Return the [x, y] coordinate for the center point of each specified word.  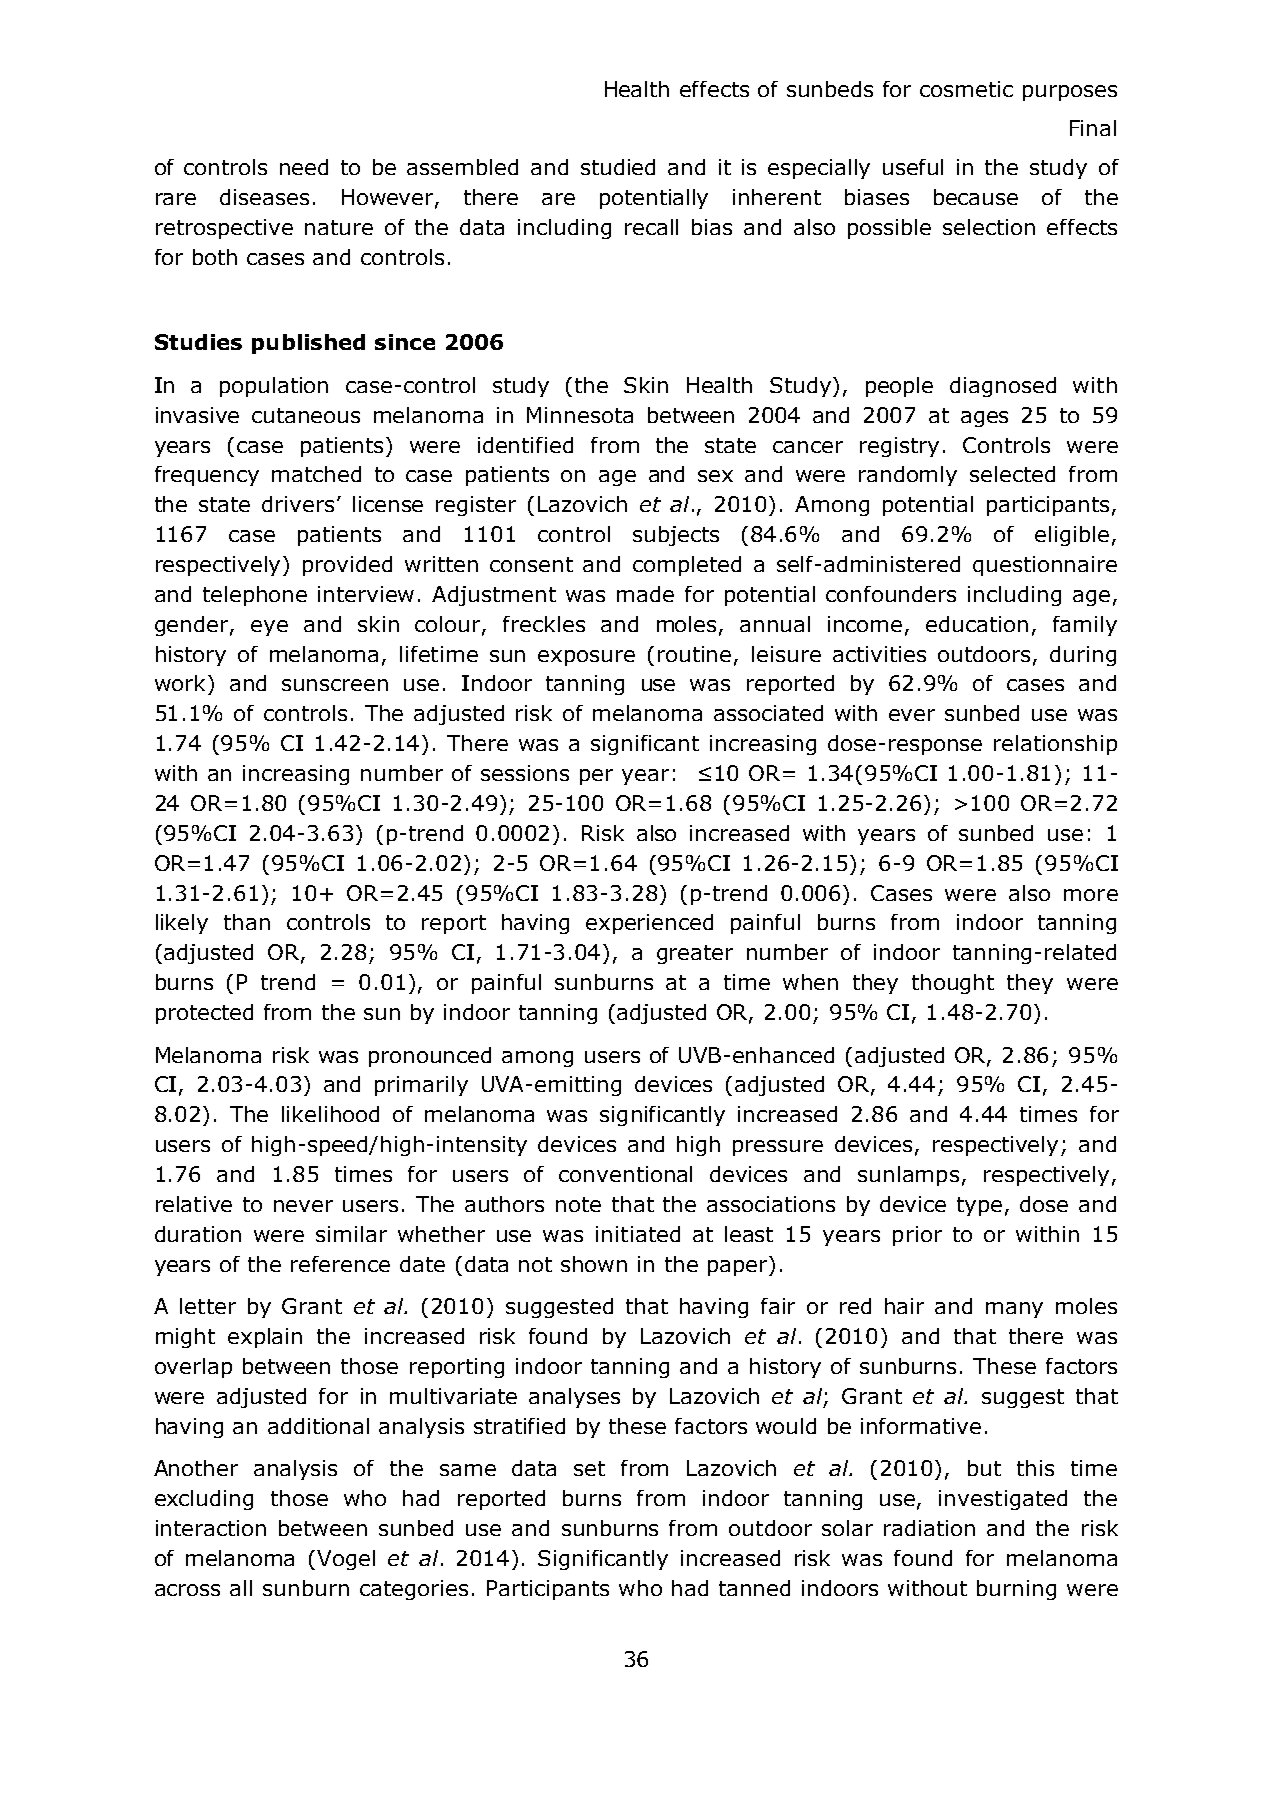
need [304, 167]
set [589, 1468]
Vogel [346, 1560]
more [1091, 895]
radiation [929, 1528]
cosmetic [966, 89]
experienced [649, 924]
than [247, 922]
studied [618, 167]
